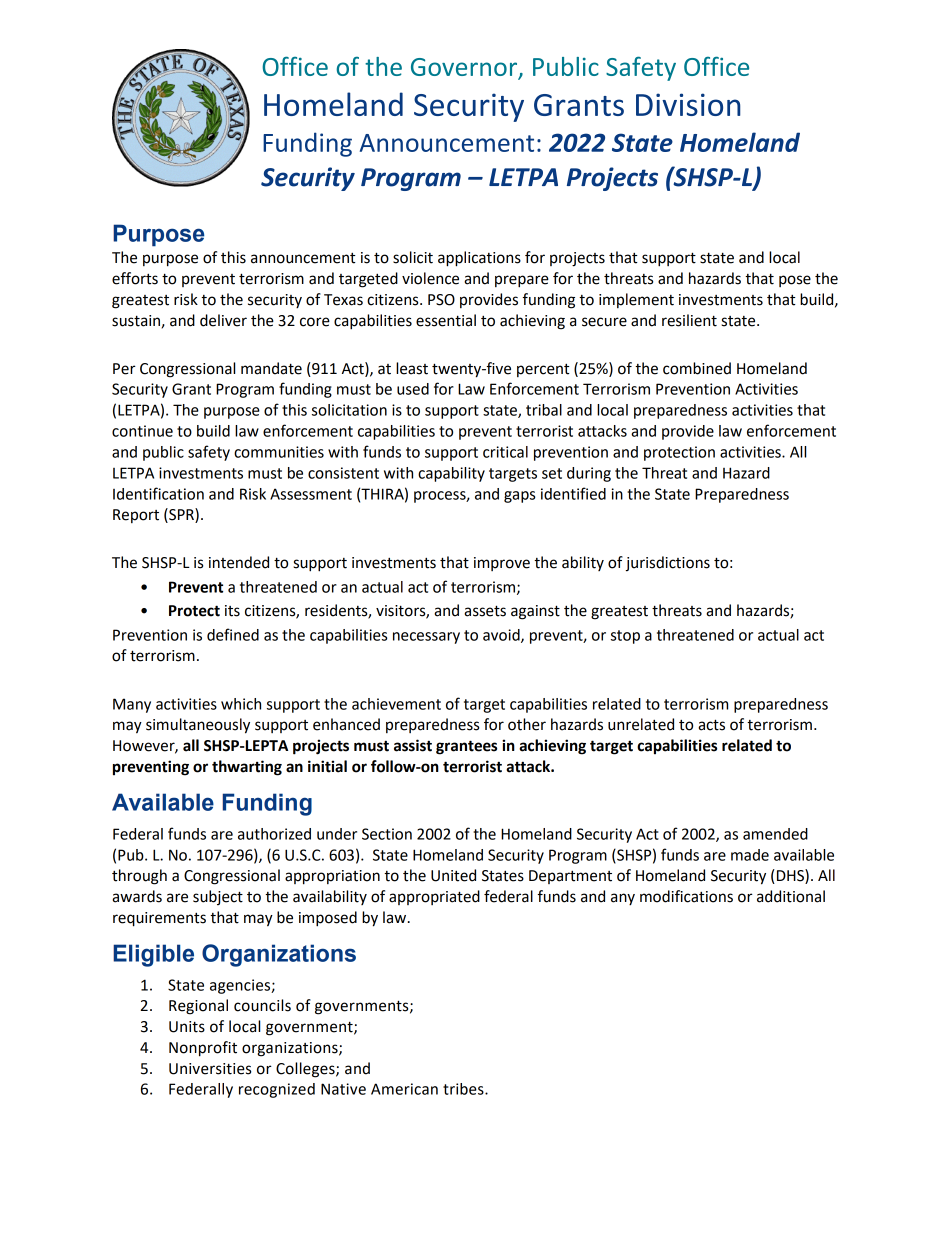  I want to click on efforts, so click(135, 278).
